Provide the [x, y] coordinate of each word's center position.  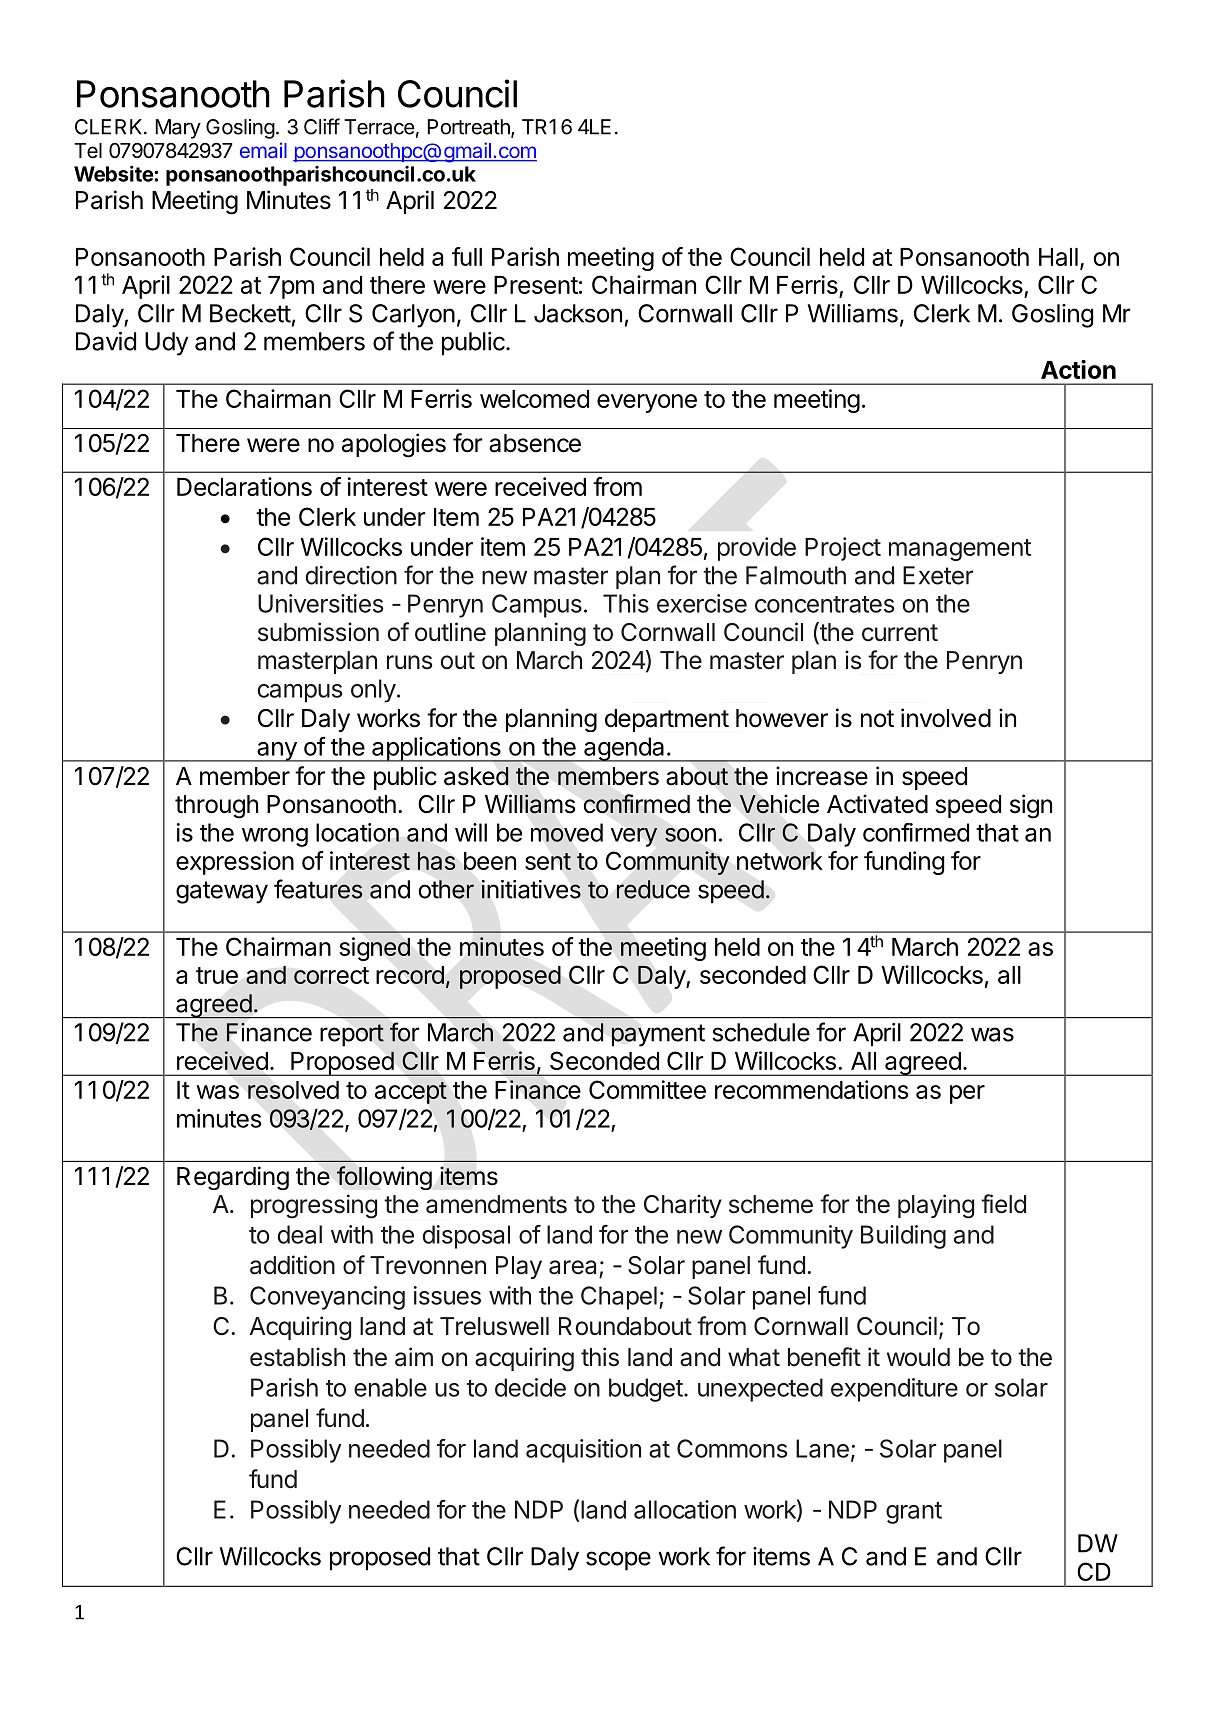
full [467, 256]
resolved [293, 1090]
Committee [647, 1089]
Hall [1058, 257]
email [263, 150]
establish [297, 1357]
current [900, 633]
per [967, 1094]
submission [318, 632]
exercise [702, 603]
